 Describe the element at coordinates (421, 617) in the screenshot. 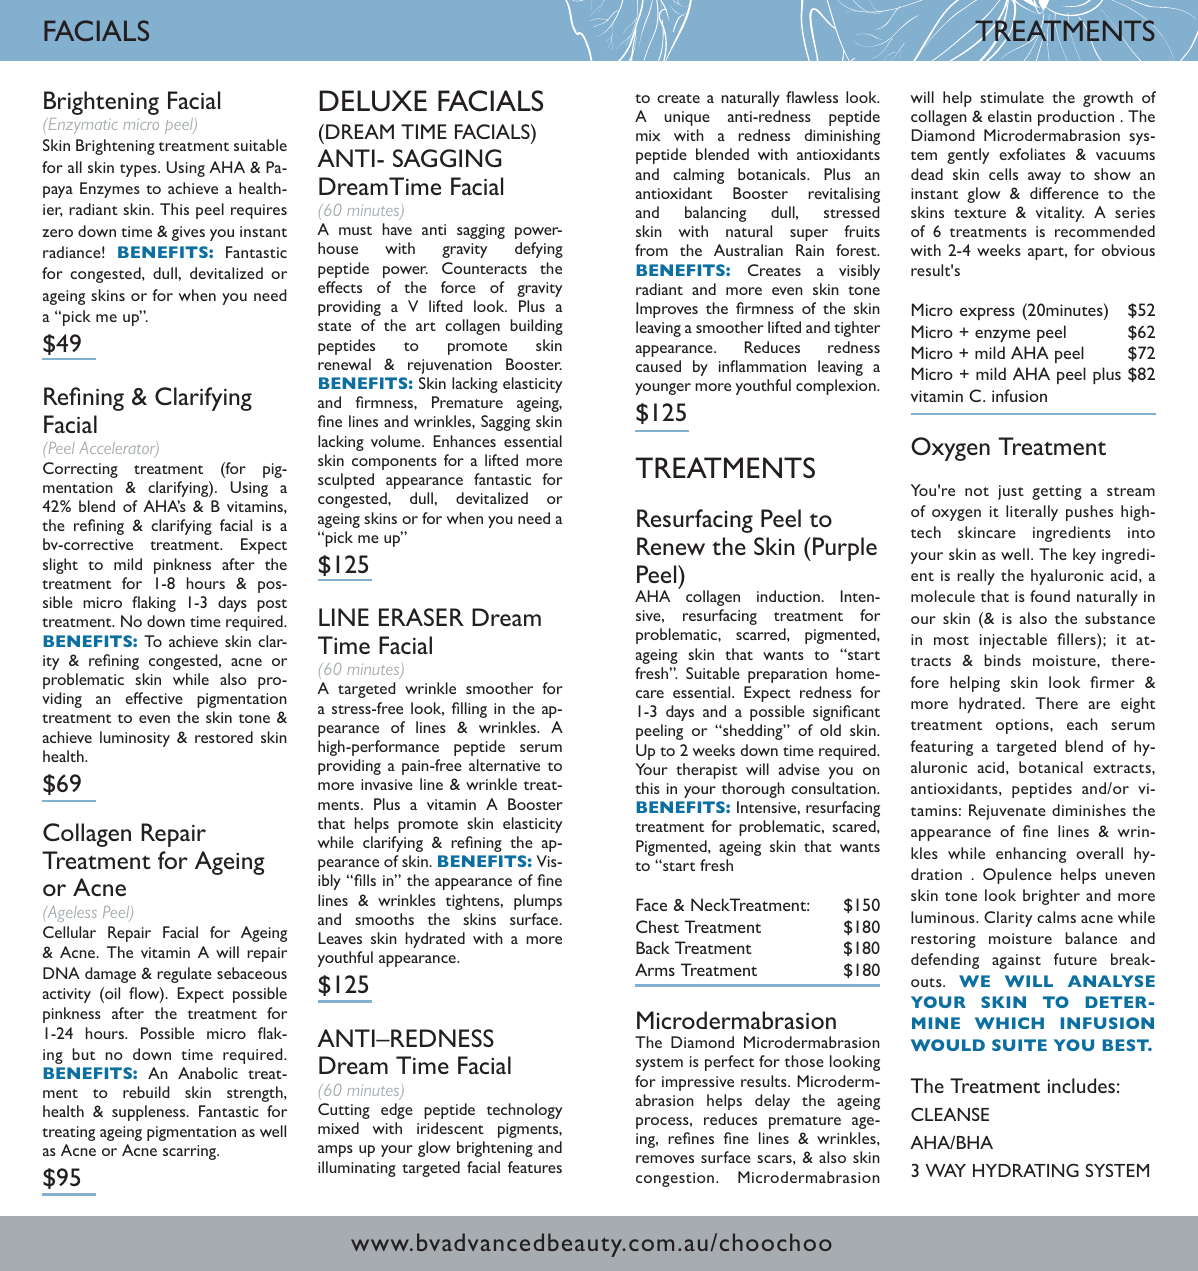

I see `ERASER` at that location.
